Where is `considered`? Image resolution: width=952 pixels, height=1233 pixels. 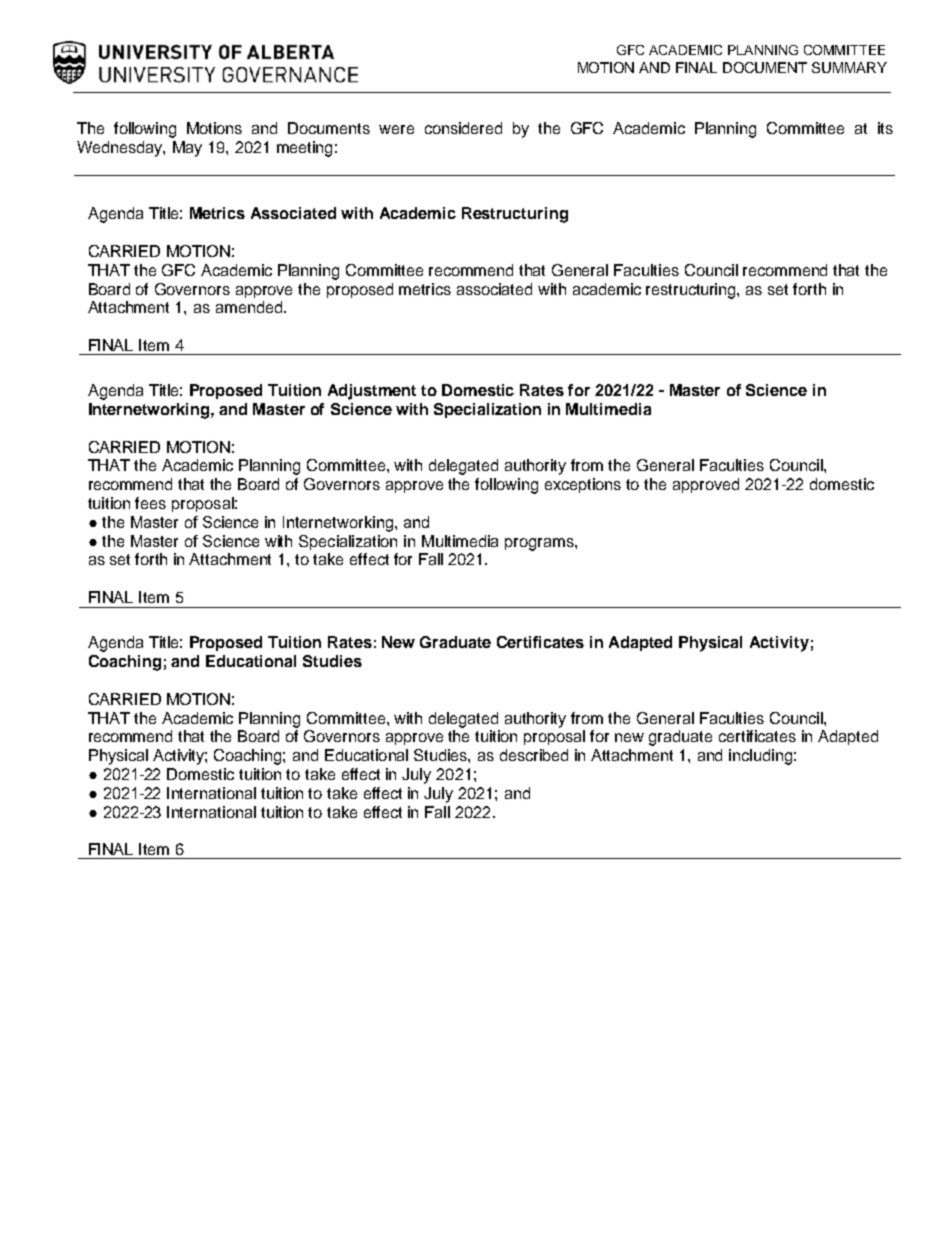 considered is located at coordinates (463, 128).
